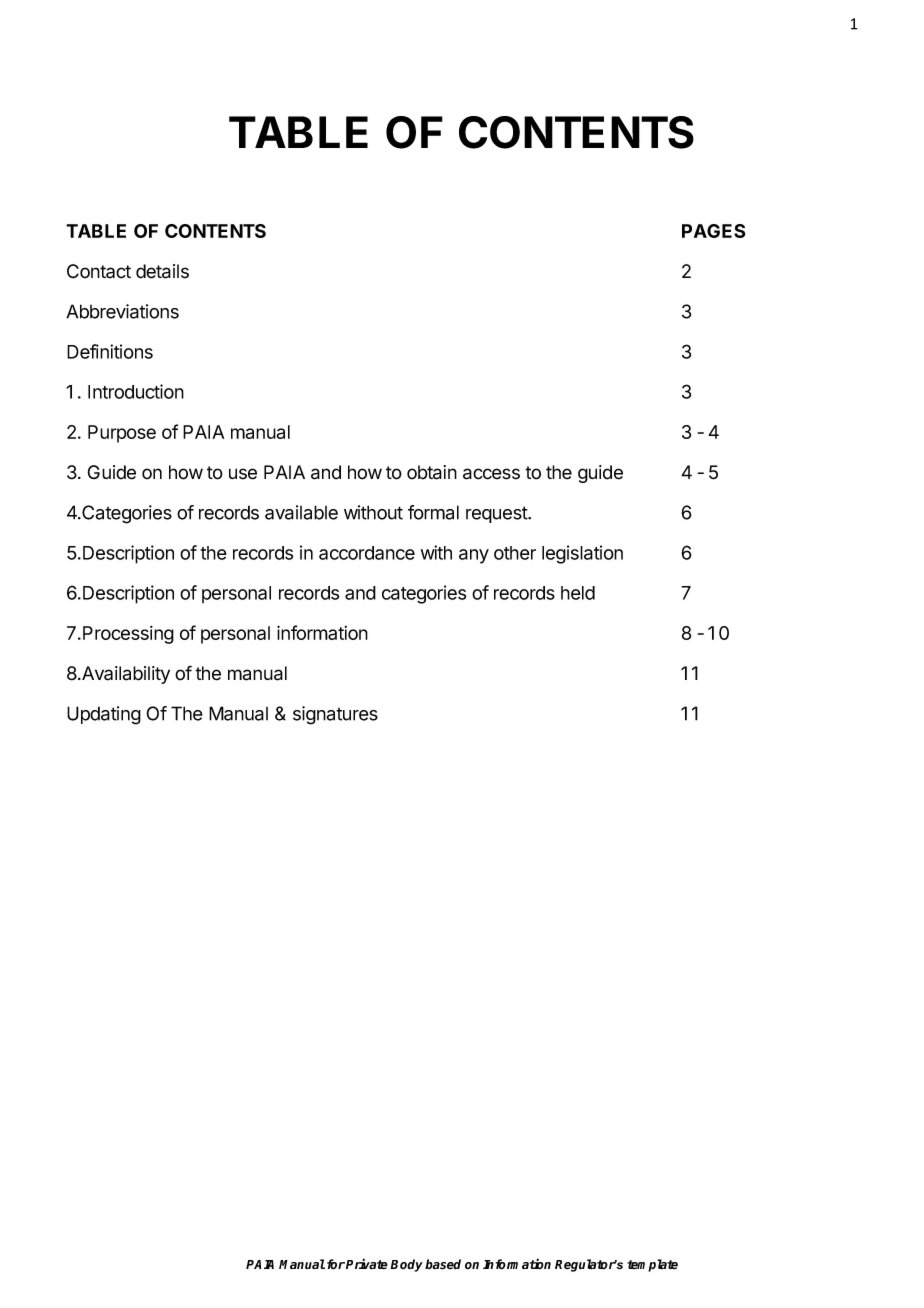 This image has height=1308, width=924. I want to click on details, so click(162, 271).
